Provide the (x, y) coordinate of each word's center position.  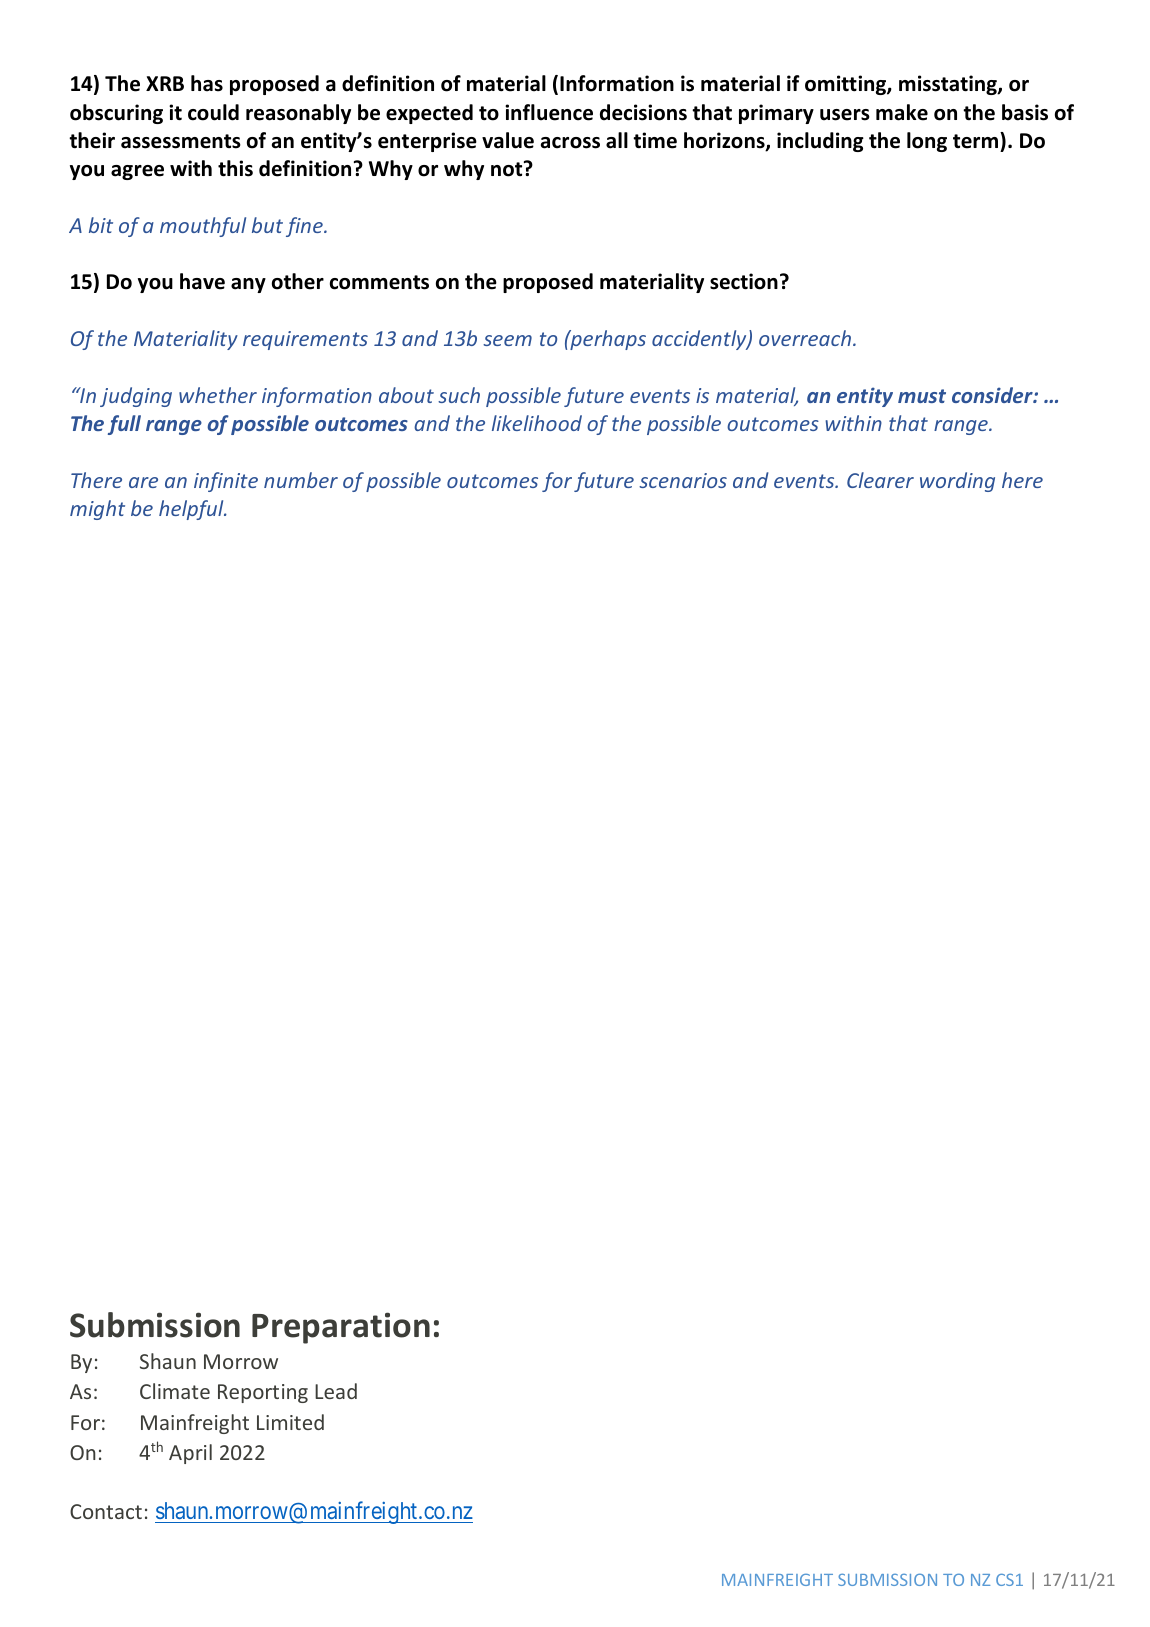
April (190, 1454)
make (902, 112)
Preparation (341, 1328)
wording (957, 482)
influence (549, 112)
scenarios (683, 480)
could (213, 112)
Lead (336, 1391)
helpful (192, 510)
